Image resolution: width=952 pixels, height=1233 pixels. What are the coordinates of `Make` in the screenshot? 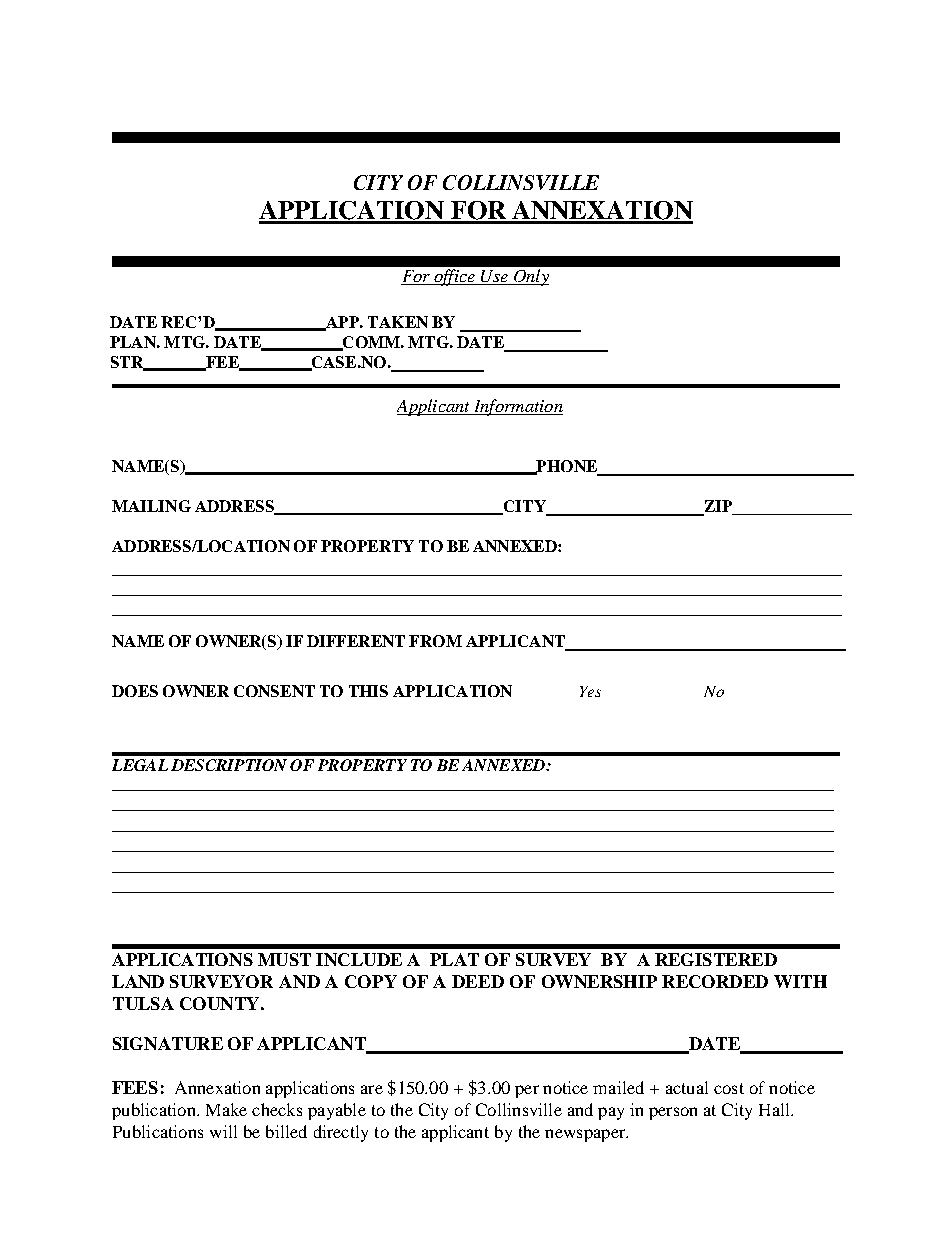 It's located at (226, 1109).
